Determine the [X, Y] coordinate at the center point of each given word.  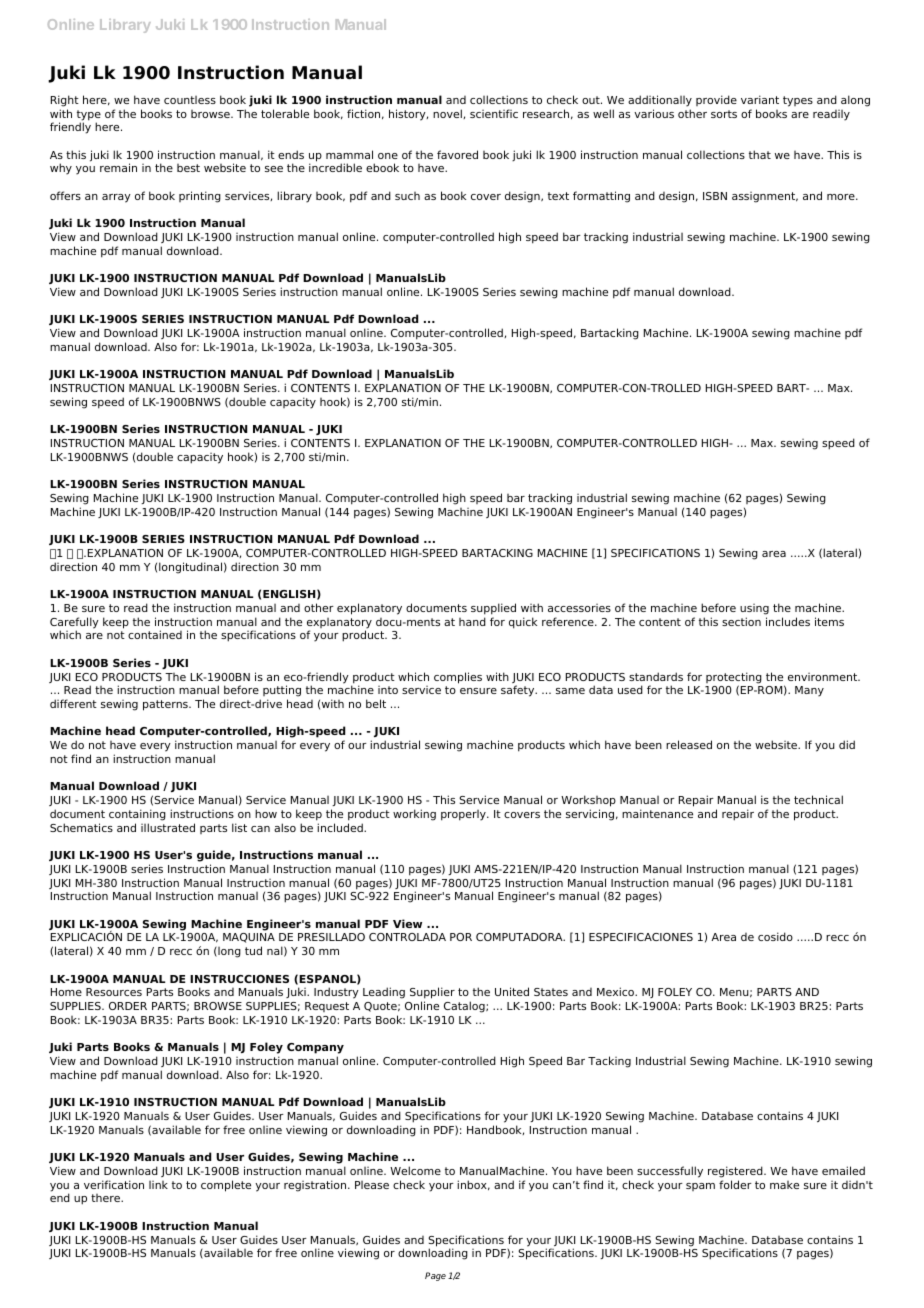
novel [448, 114]
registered [736, 1172]
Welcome [415, 1170]
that [760, 154]
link [158, 1185]
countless [190, 100]
